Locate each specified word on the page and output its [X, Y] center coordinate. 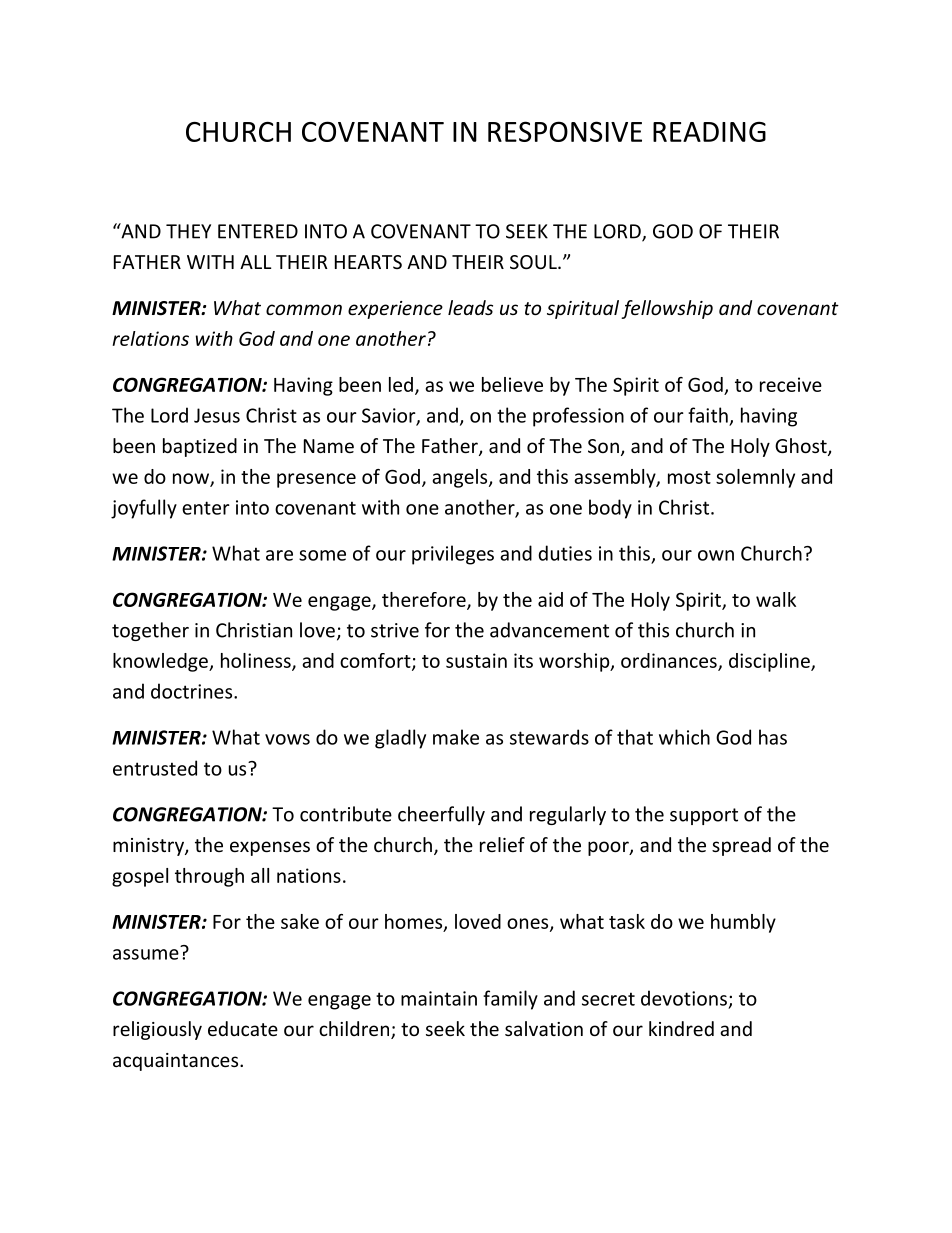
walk [776, 599]
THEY [188, 231]
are [279, 555]
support [704, 816]
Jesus [217, 415]
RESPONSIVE [565, 131]
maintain [439, 998]
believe [512, 384]
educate [243, 1028]
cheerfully [441, 815]
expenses [270, 848]
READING [709, 131]
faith [708, 415]
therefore [425, 600]
